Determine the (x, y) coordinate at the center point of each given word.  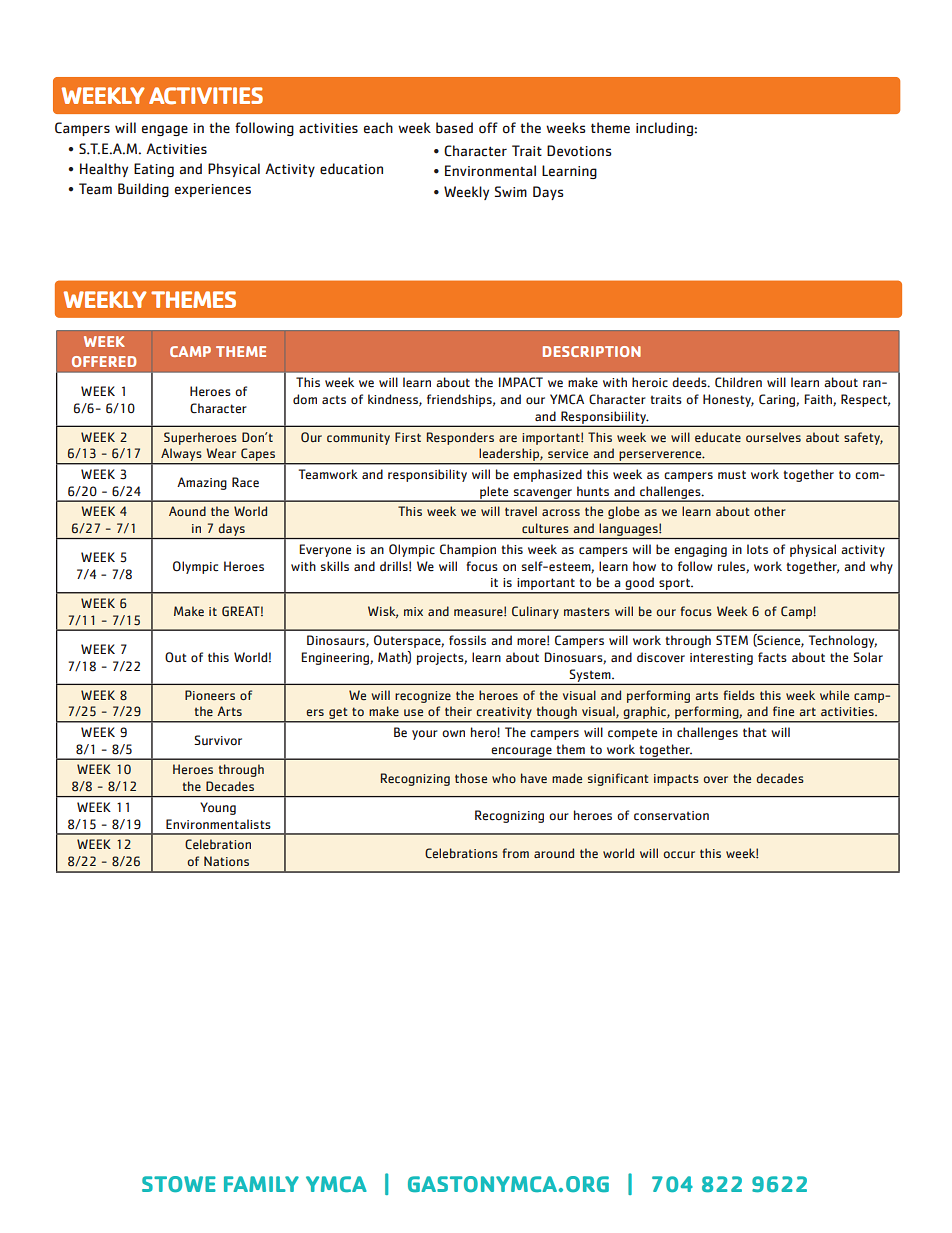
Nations (226, 861)
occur (679, 854)
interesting (721, 659)
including (664, 129)
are (508, 438)
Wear (221, 453)
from (516, 853)
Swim (511, 191)
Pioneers (210, 695)
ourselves (773, 437)
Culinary (535, 612)
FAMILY (261, 1184)
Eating (154, 170)
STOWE (179, 1184)
